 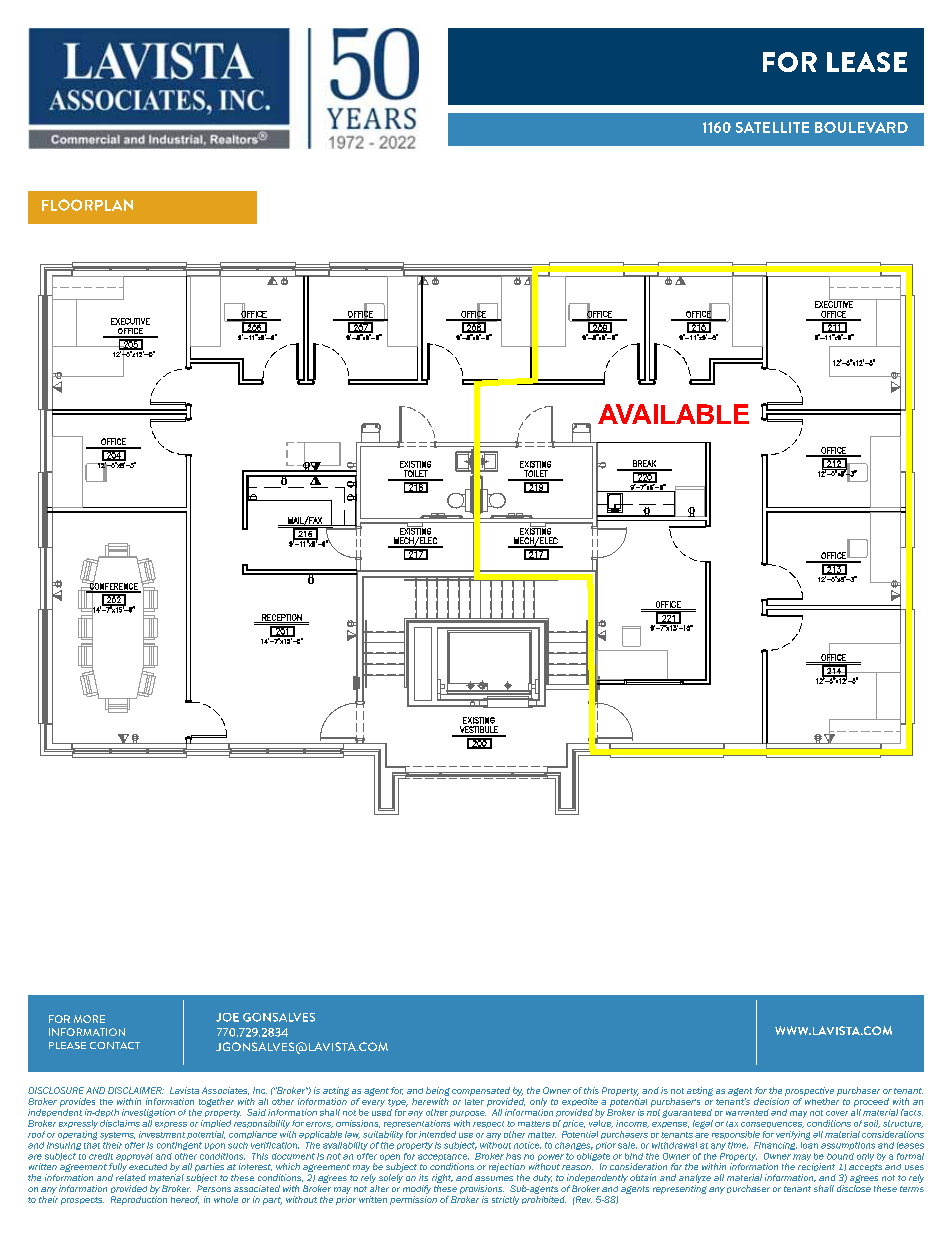 What do you see at coordinates (148, 1167) in the screenshot?
I see `executed` at bounding box center [148, 1167].
